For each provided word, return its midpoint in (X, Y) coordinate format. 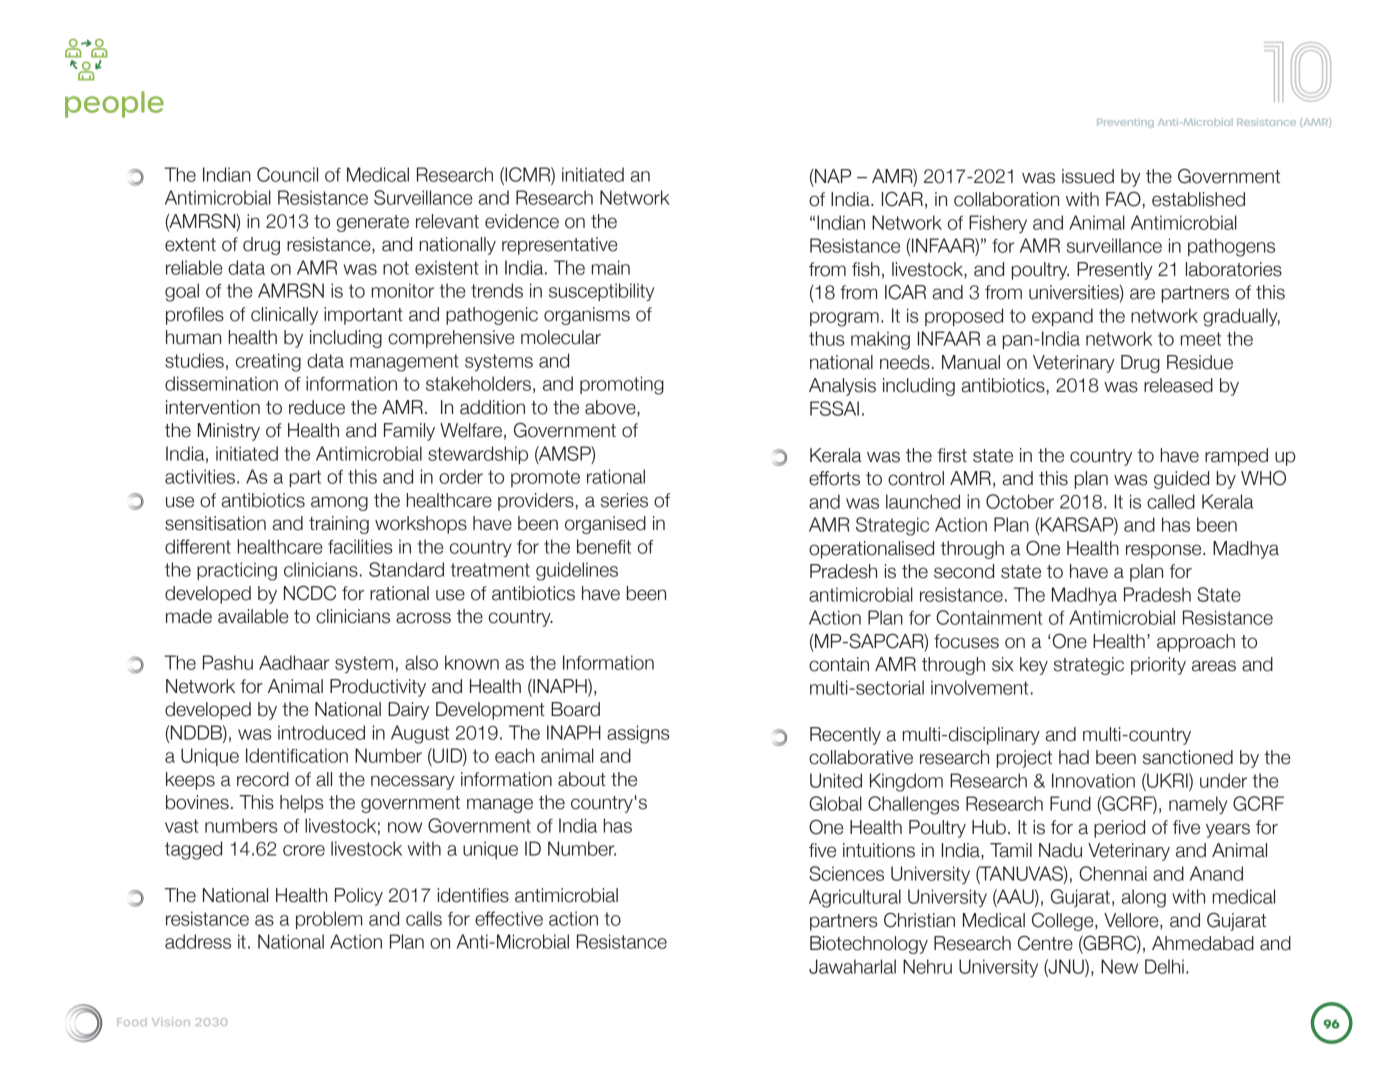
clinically (284, 316)
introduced (321, 732)
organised (605, 525)
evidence (522, 221)
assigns (638, 734)
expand (1062, 317)
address (198, 941)
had (1074, 757)
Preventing (1125, 123)
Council (287, 174)
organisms (587, 316)
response (1165, 551)
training (339, 525)
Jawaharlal (852, 966)
